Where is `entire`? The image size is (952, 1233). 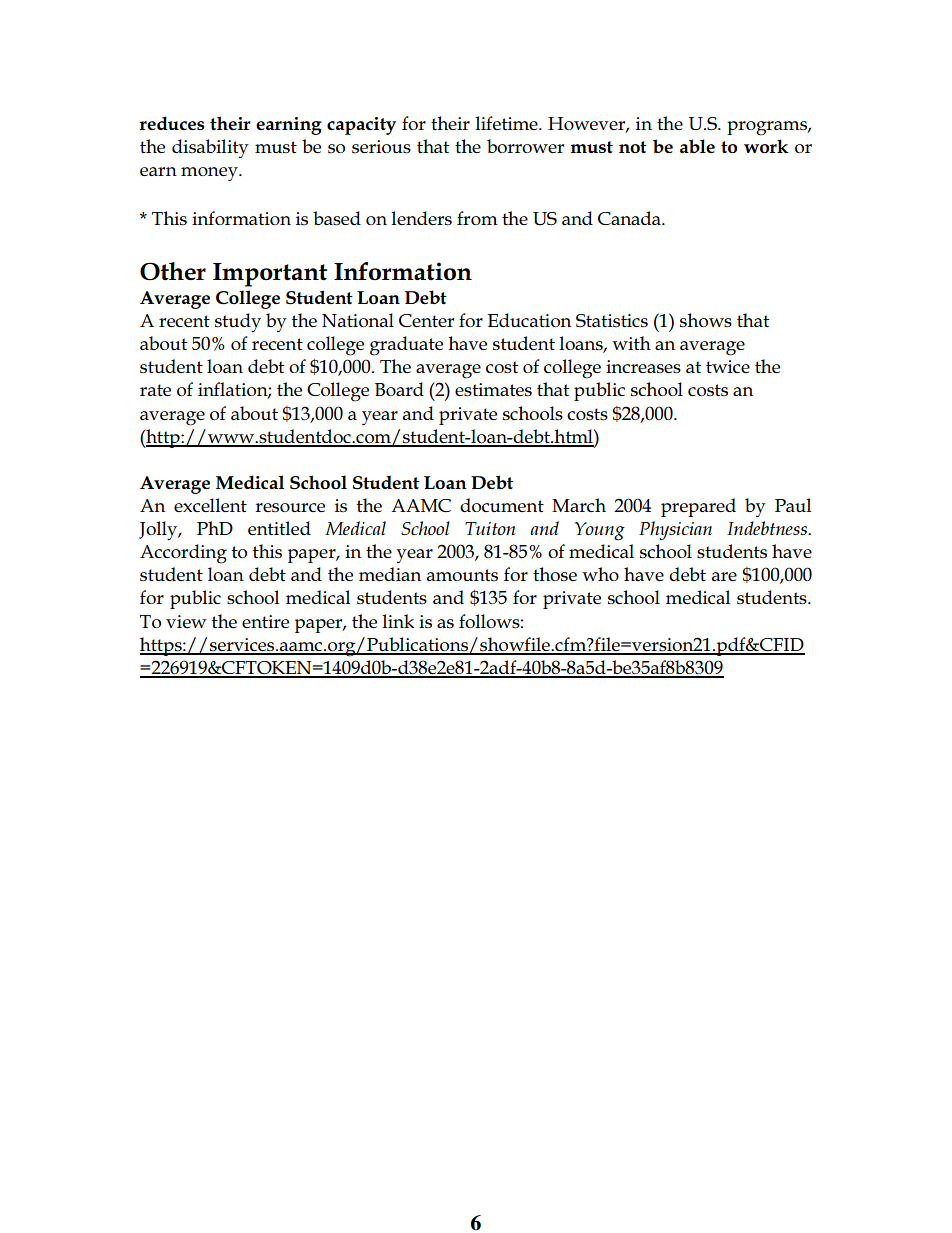 entire is located at coordinates (265, 621).
